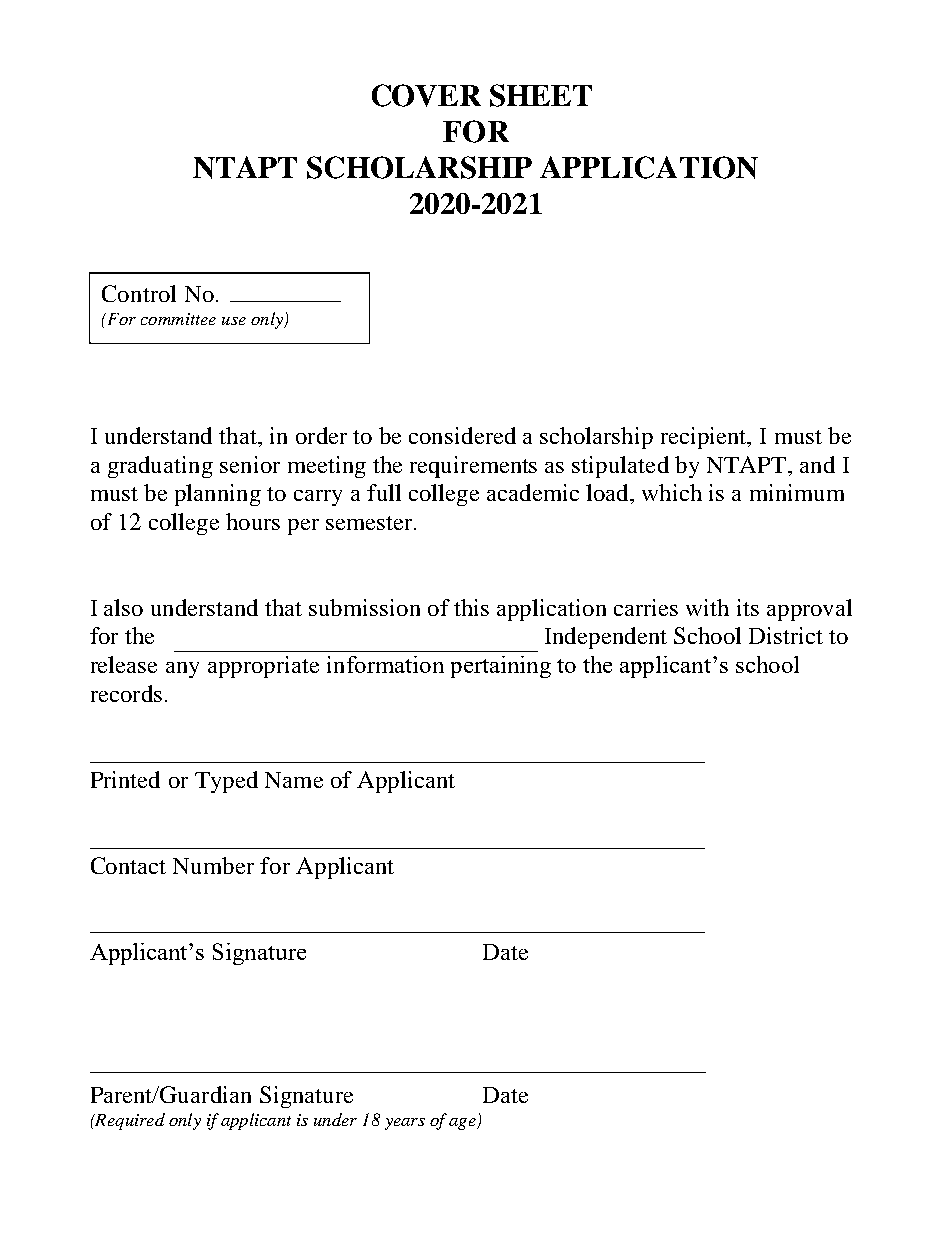 The image size is (952, 1233). Describe the element at coordinates (471, 607) in the screenshot. I see `this` at that location.
